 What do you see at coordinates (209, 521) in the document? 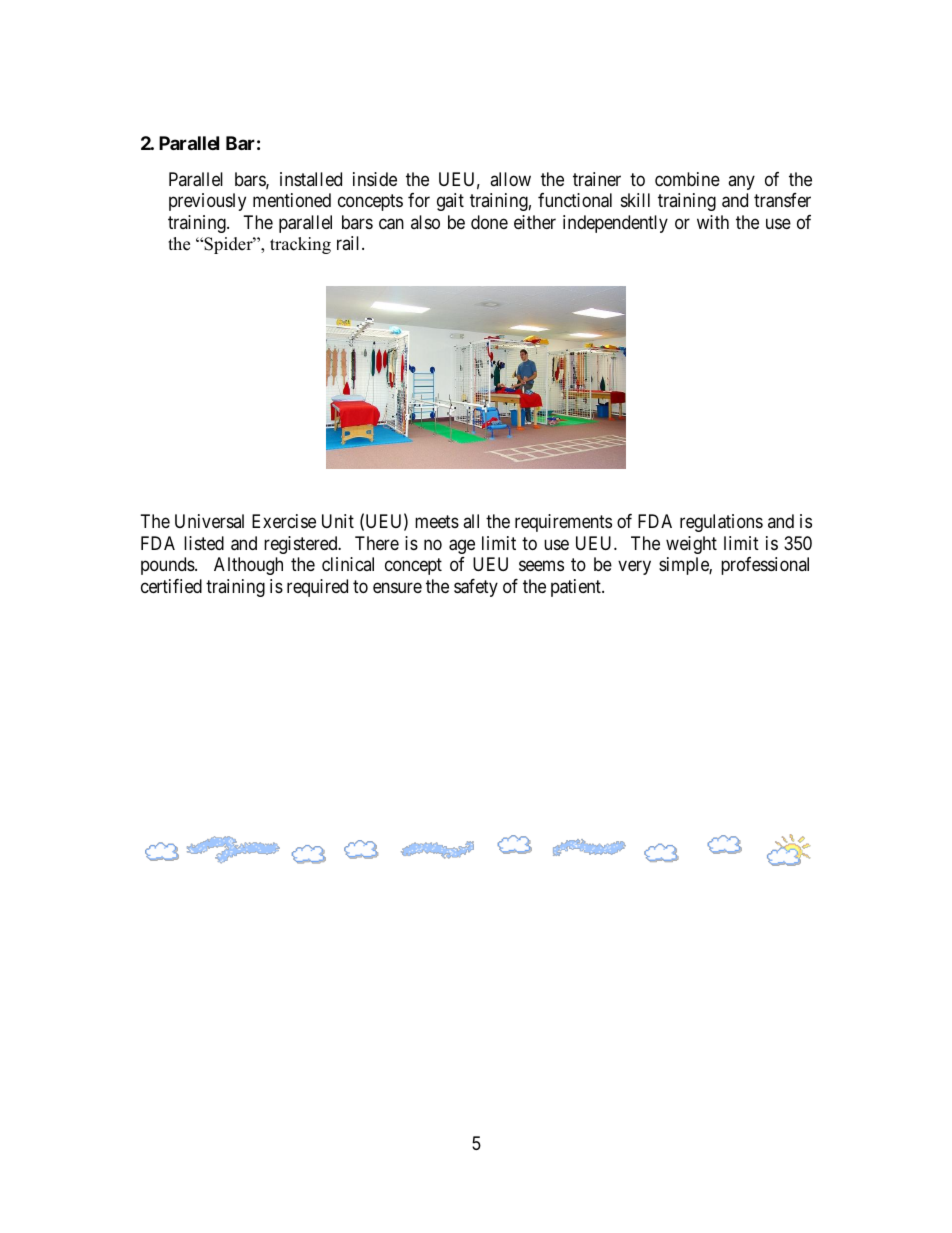
I see `Universal` at bounding box center [209, 521].
